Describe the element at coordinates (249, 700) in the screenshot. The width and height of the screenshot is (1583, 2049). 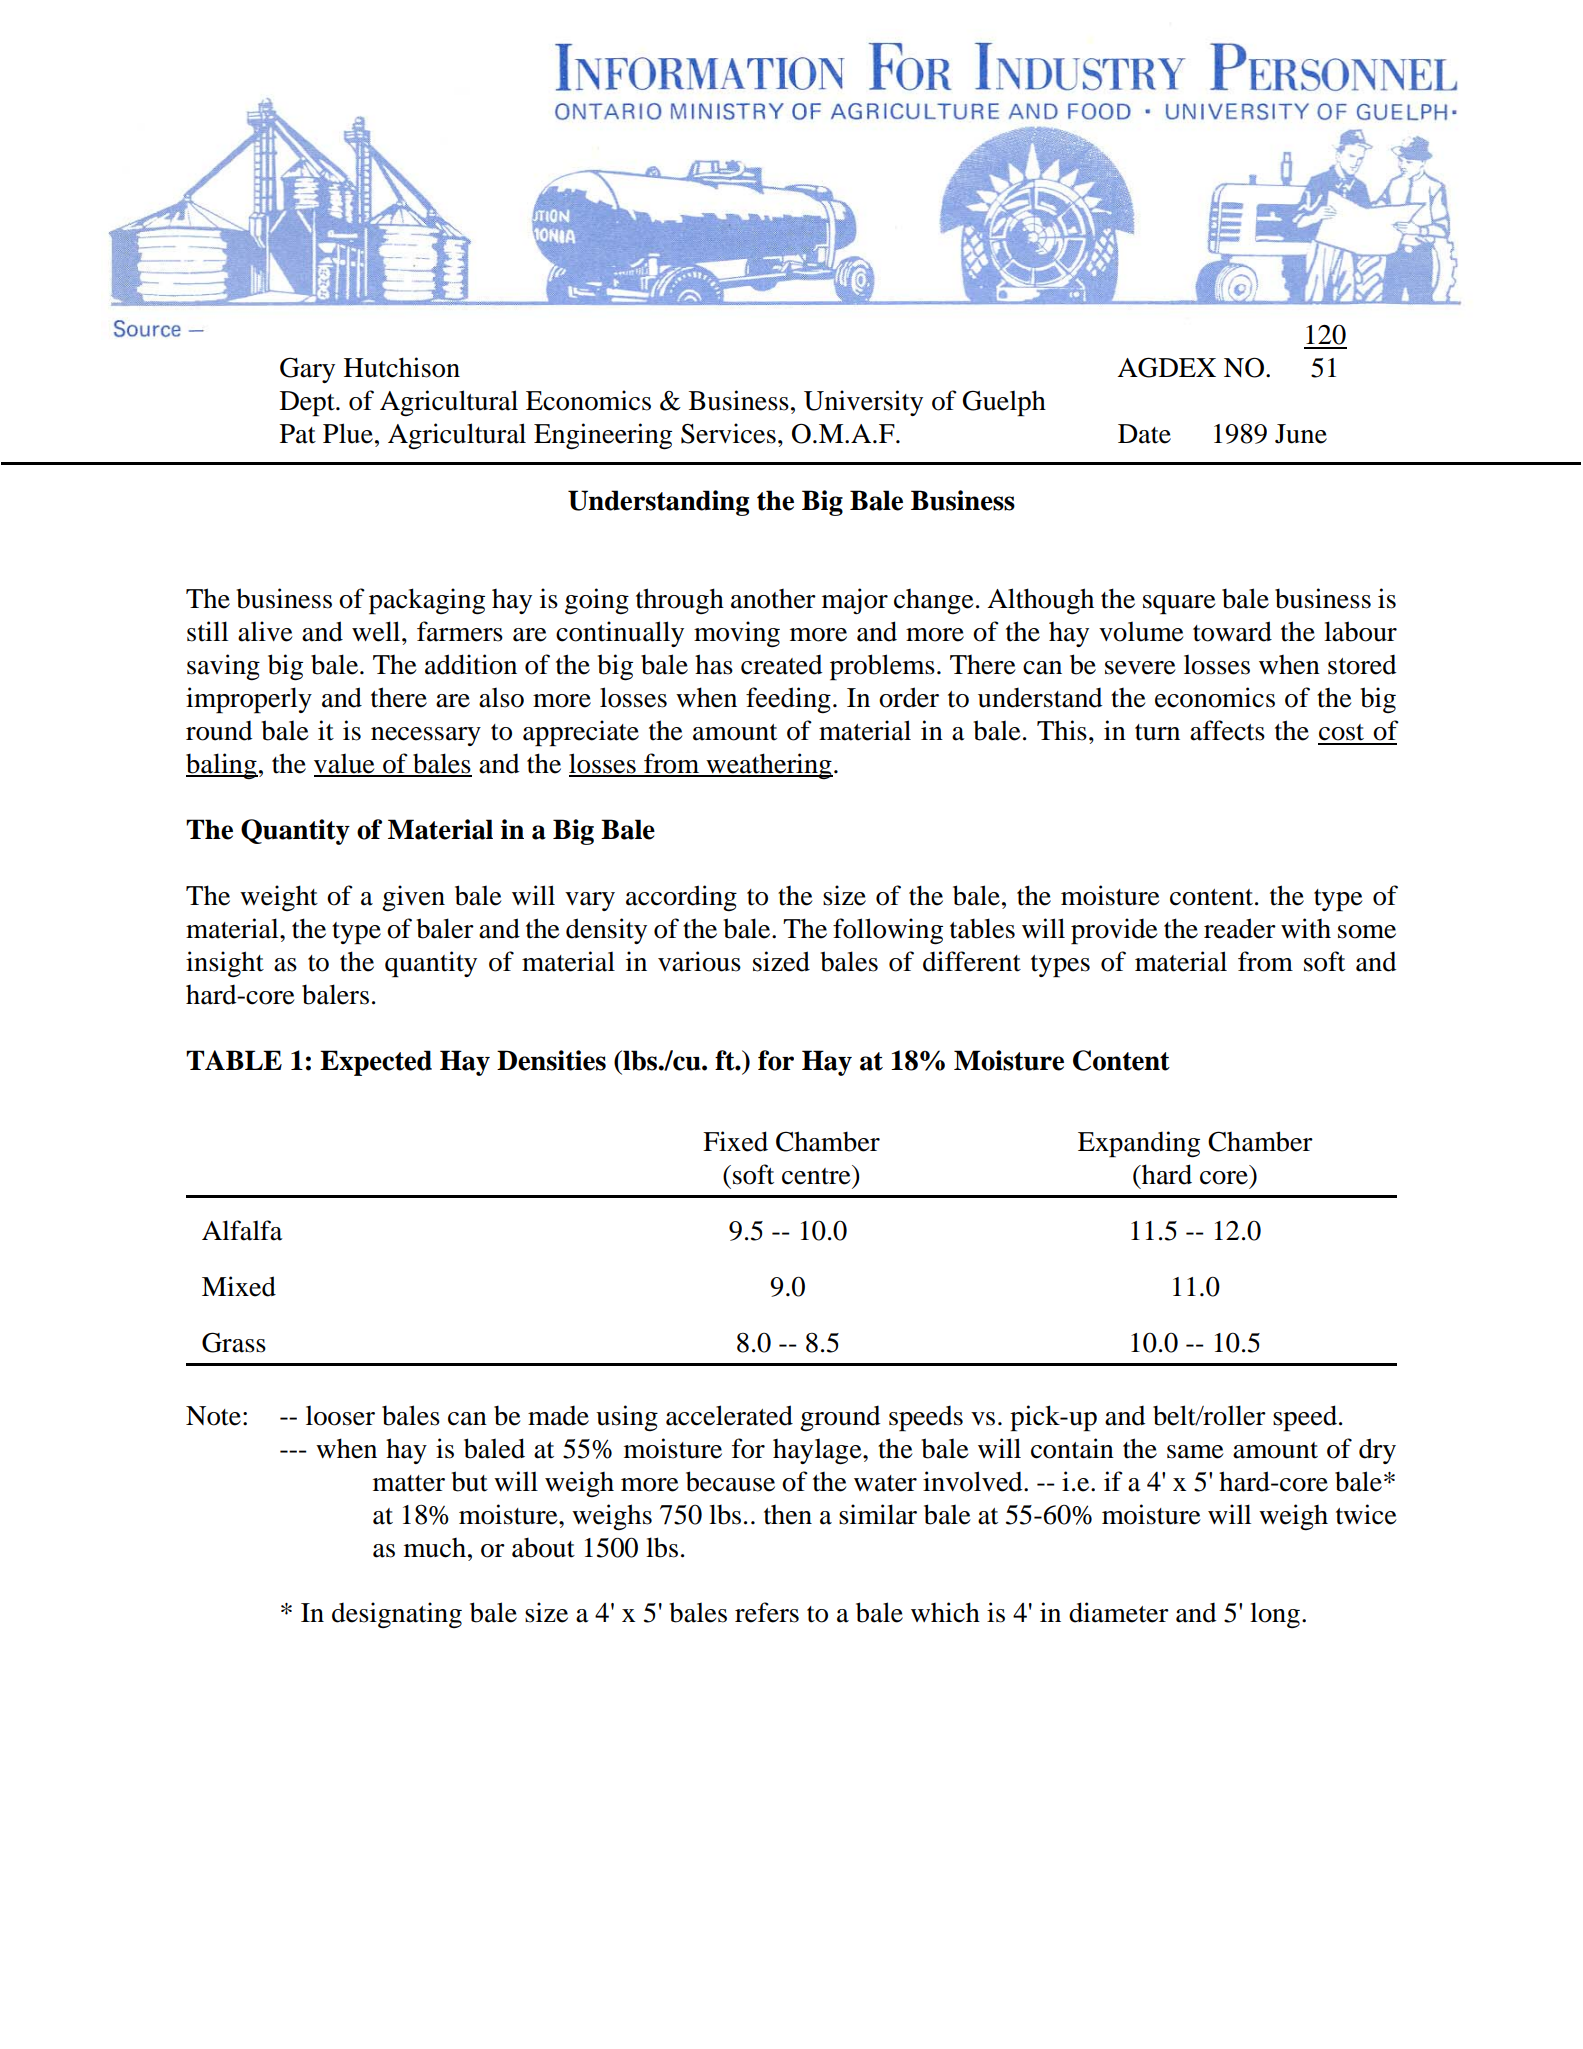
I see `improperly` at that location.
